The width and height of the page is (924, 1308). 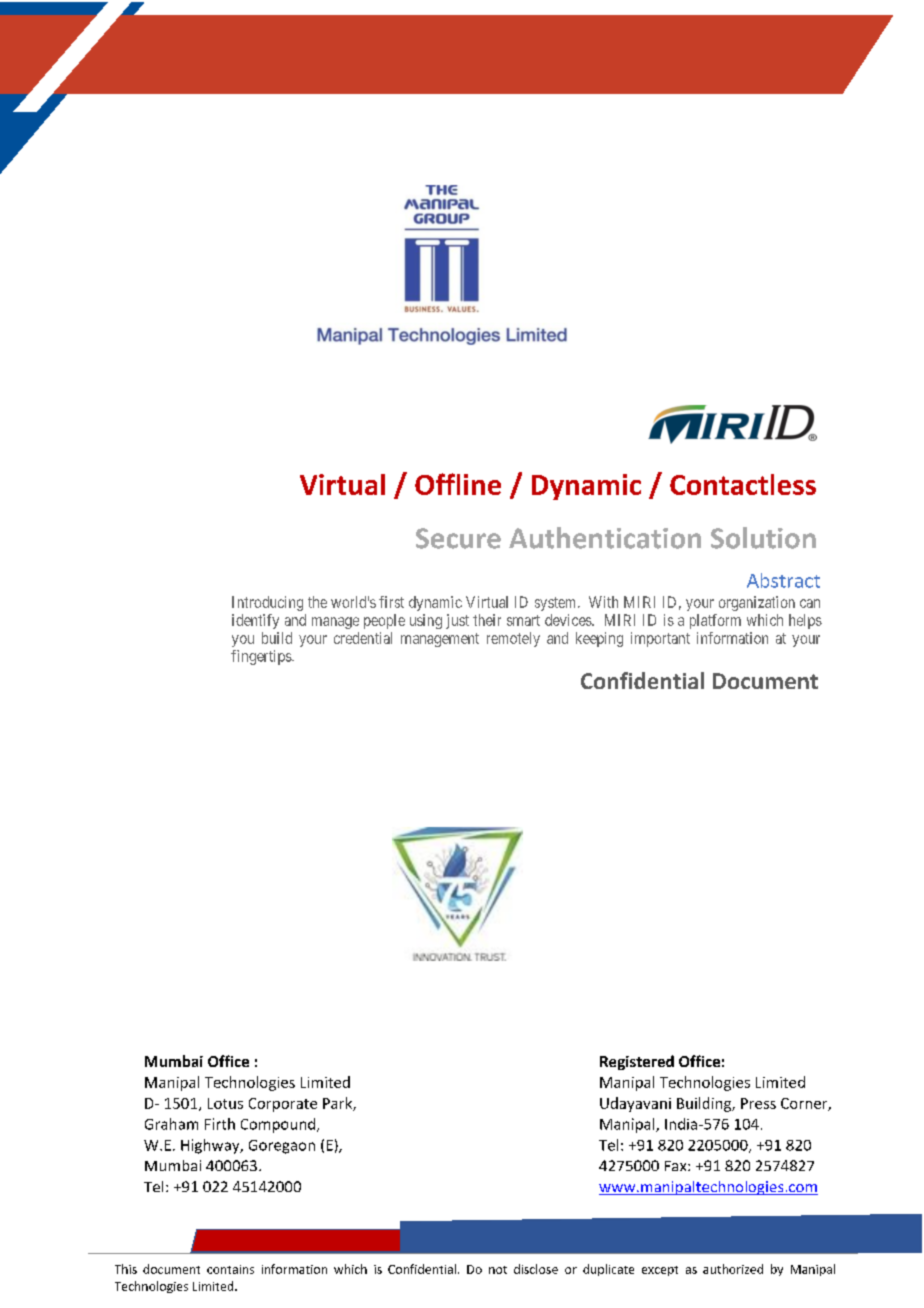 What do you see at coordinates (230, 1269) in the page?
I see `contains` at bounding box center [230, 1269].
